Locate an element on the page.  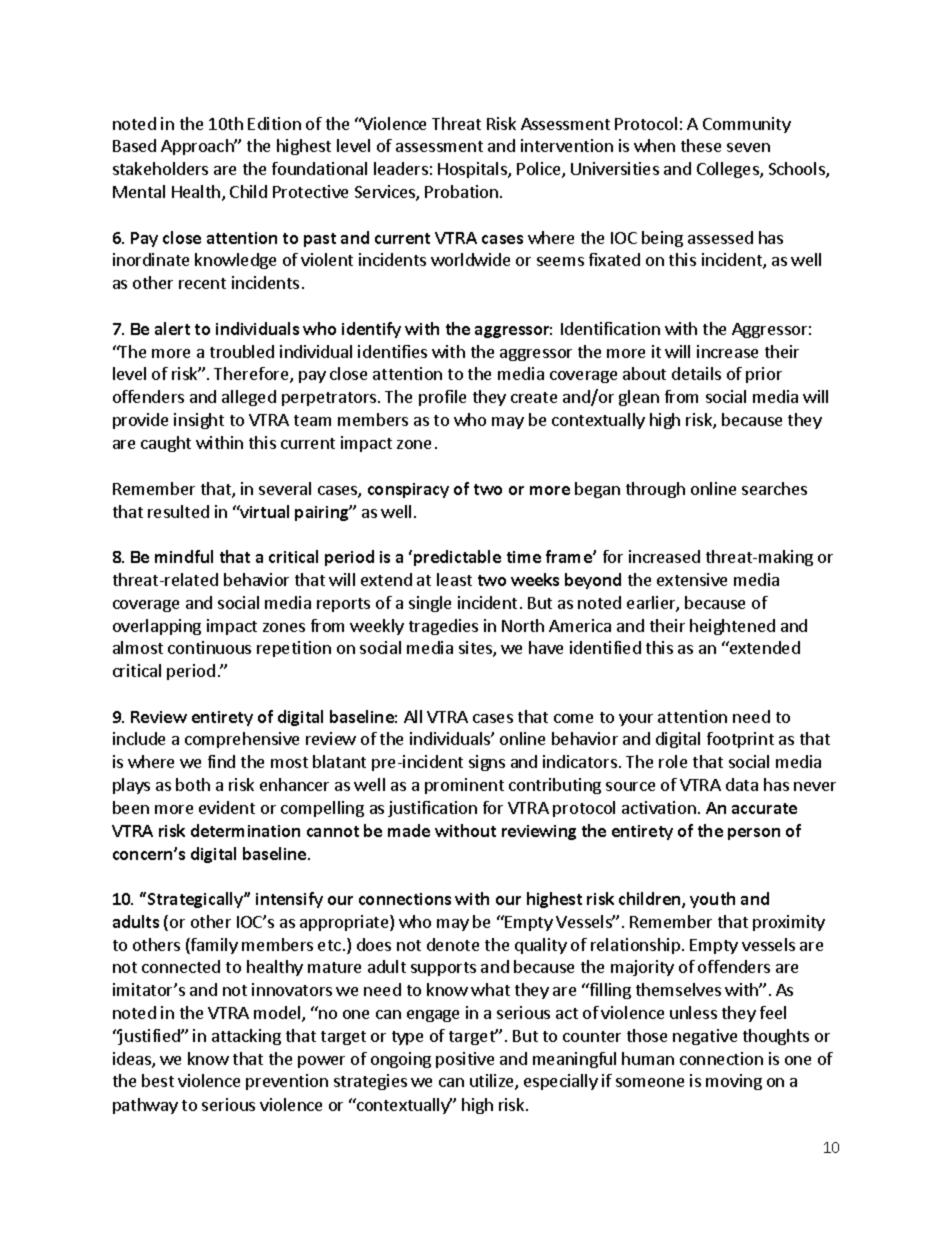
tragedies is located at coordinates (443, 627).
